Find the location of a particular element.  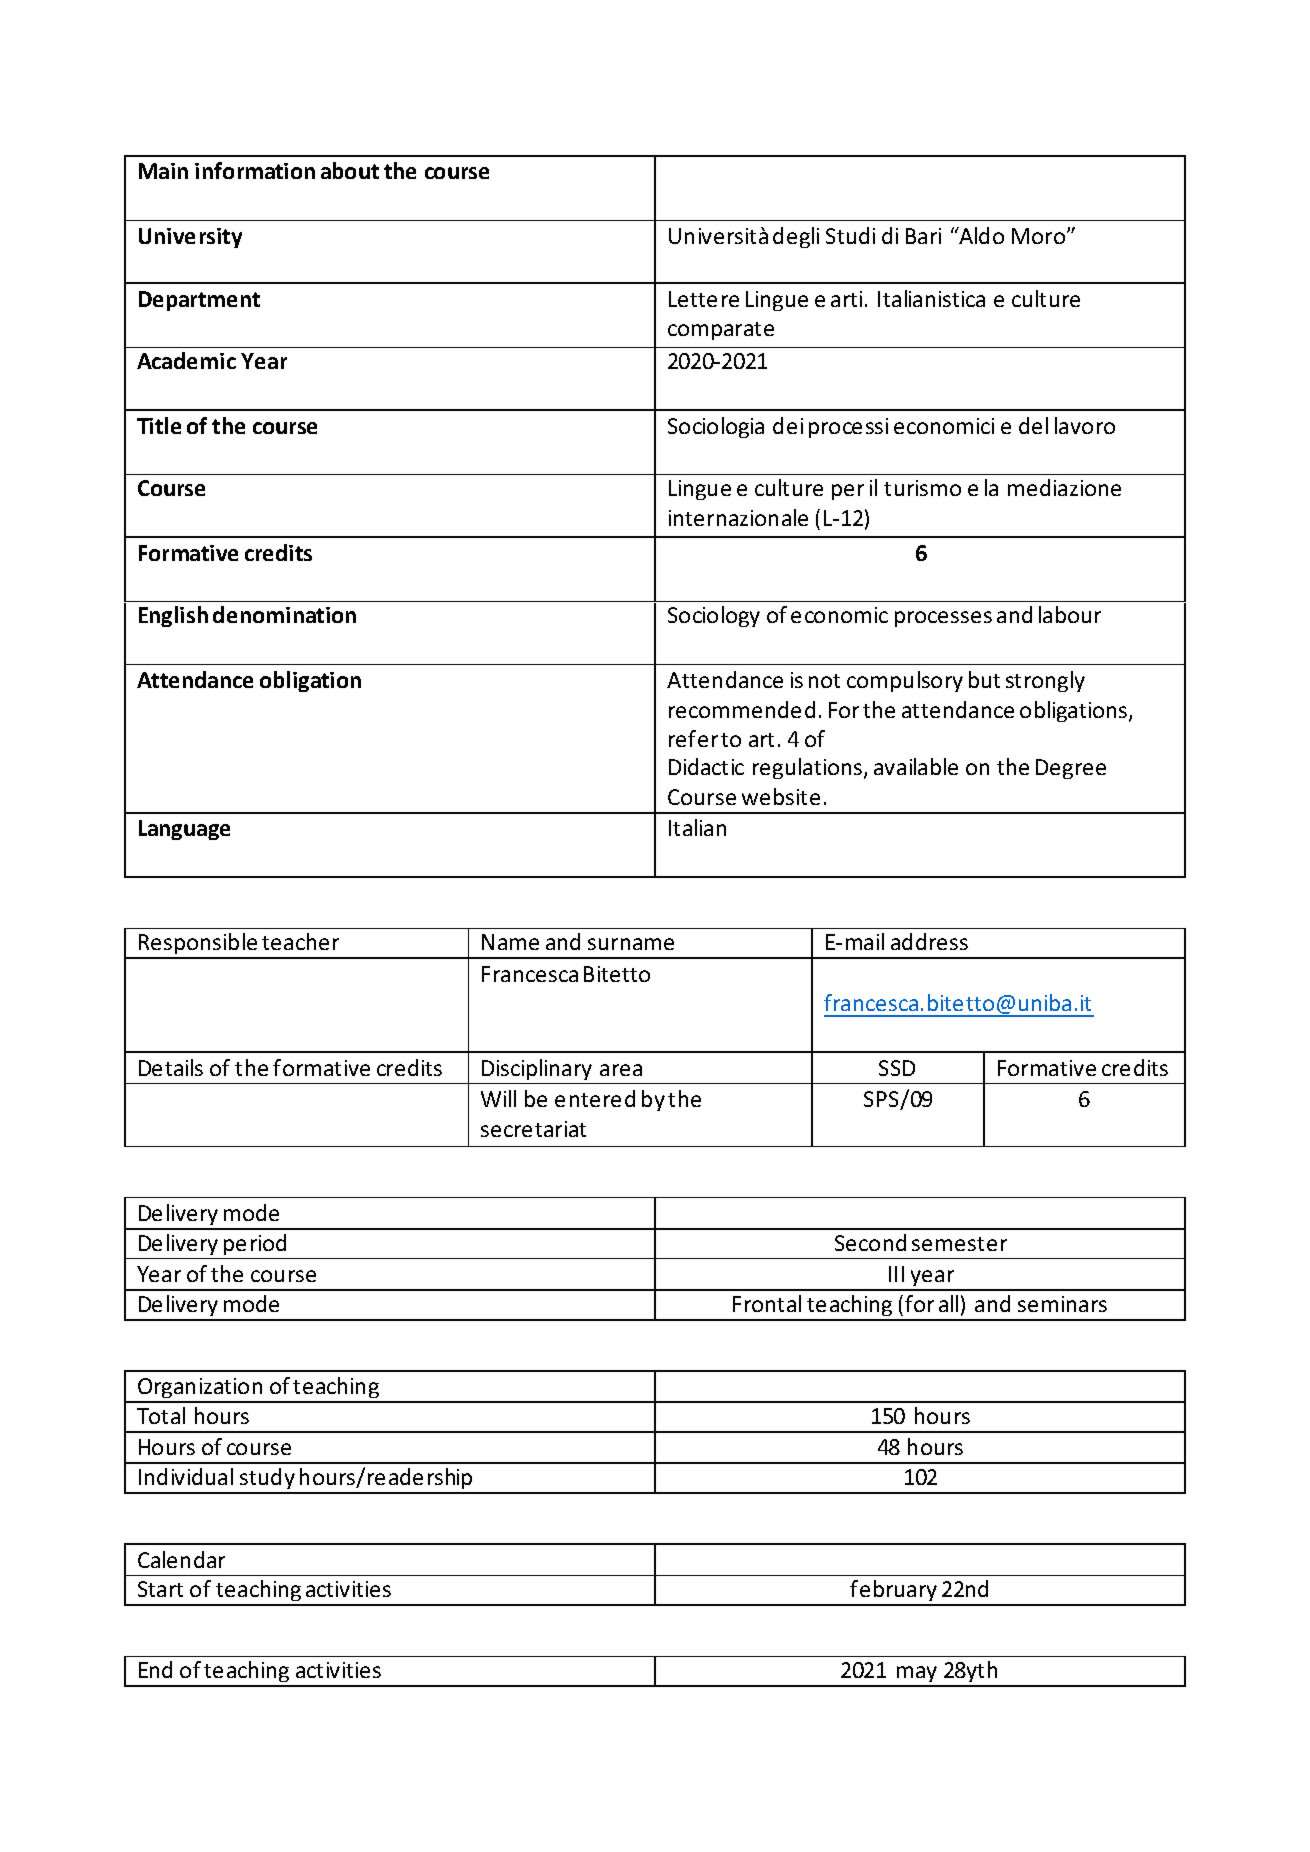

information is located at coordinates (255, 170).
